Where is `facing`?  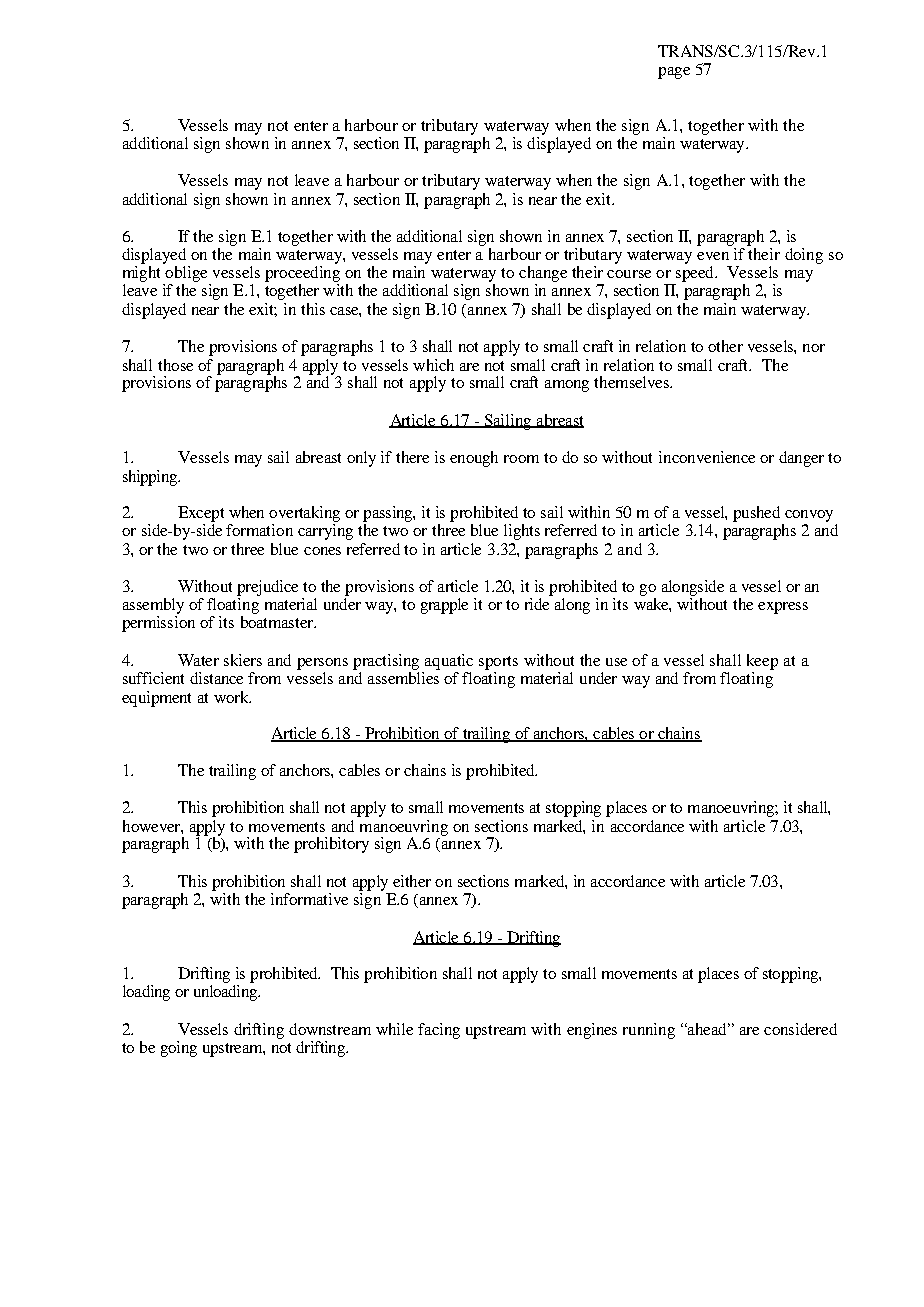
facing is located at coordinates (439, 1031).
